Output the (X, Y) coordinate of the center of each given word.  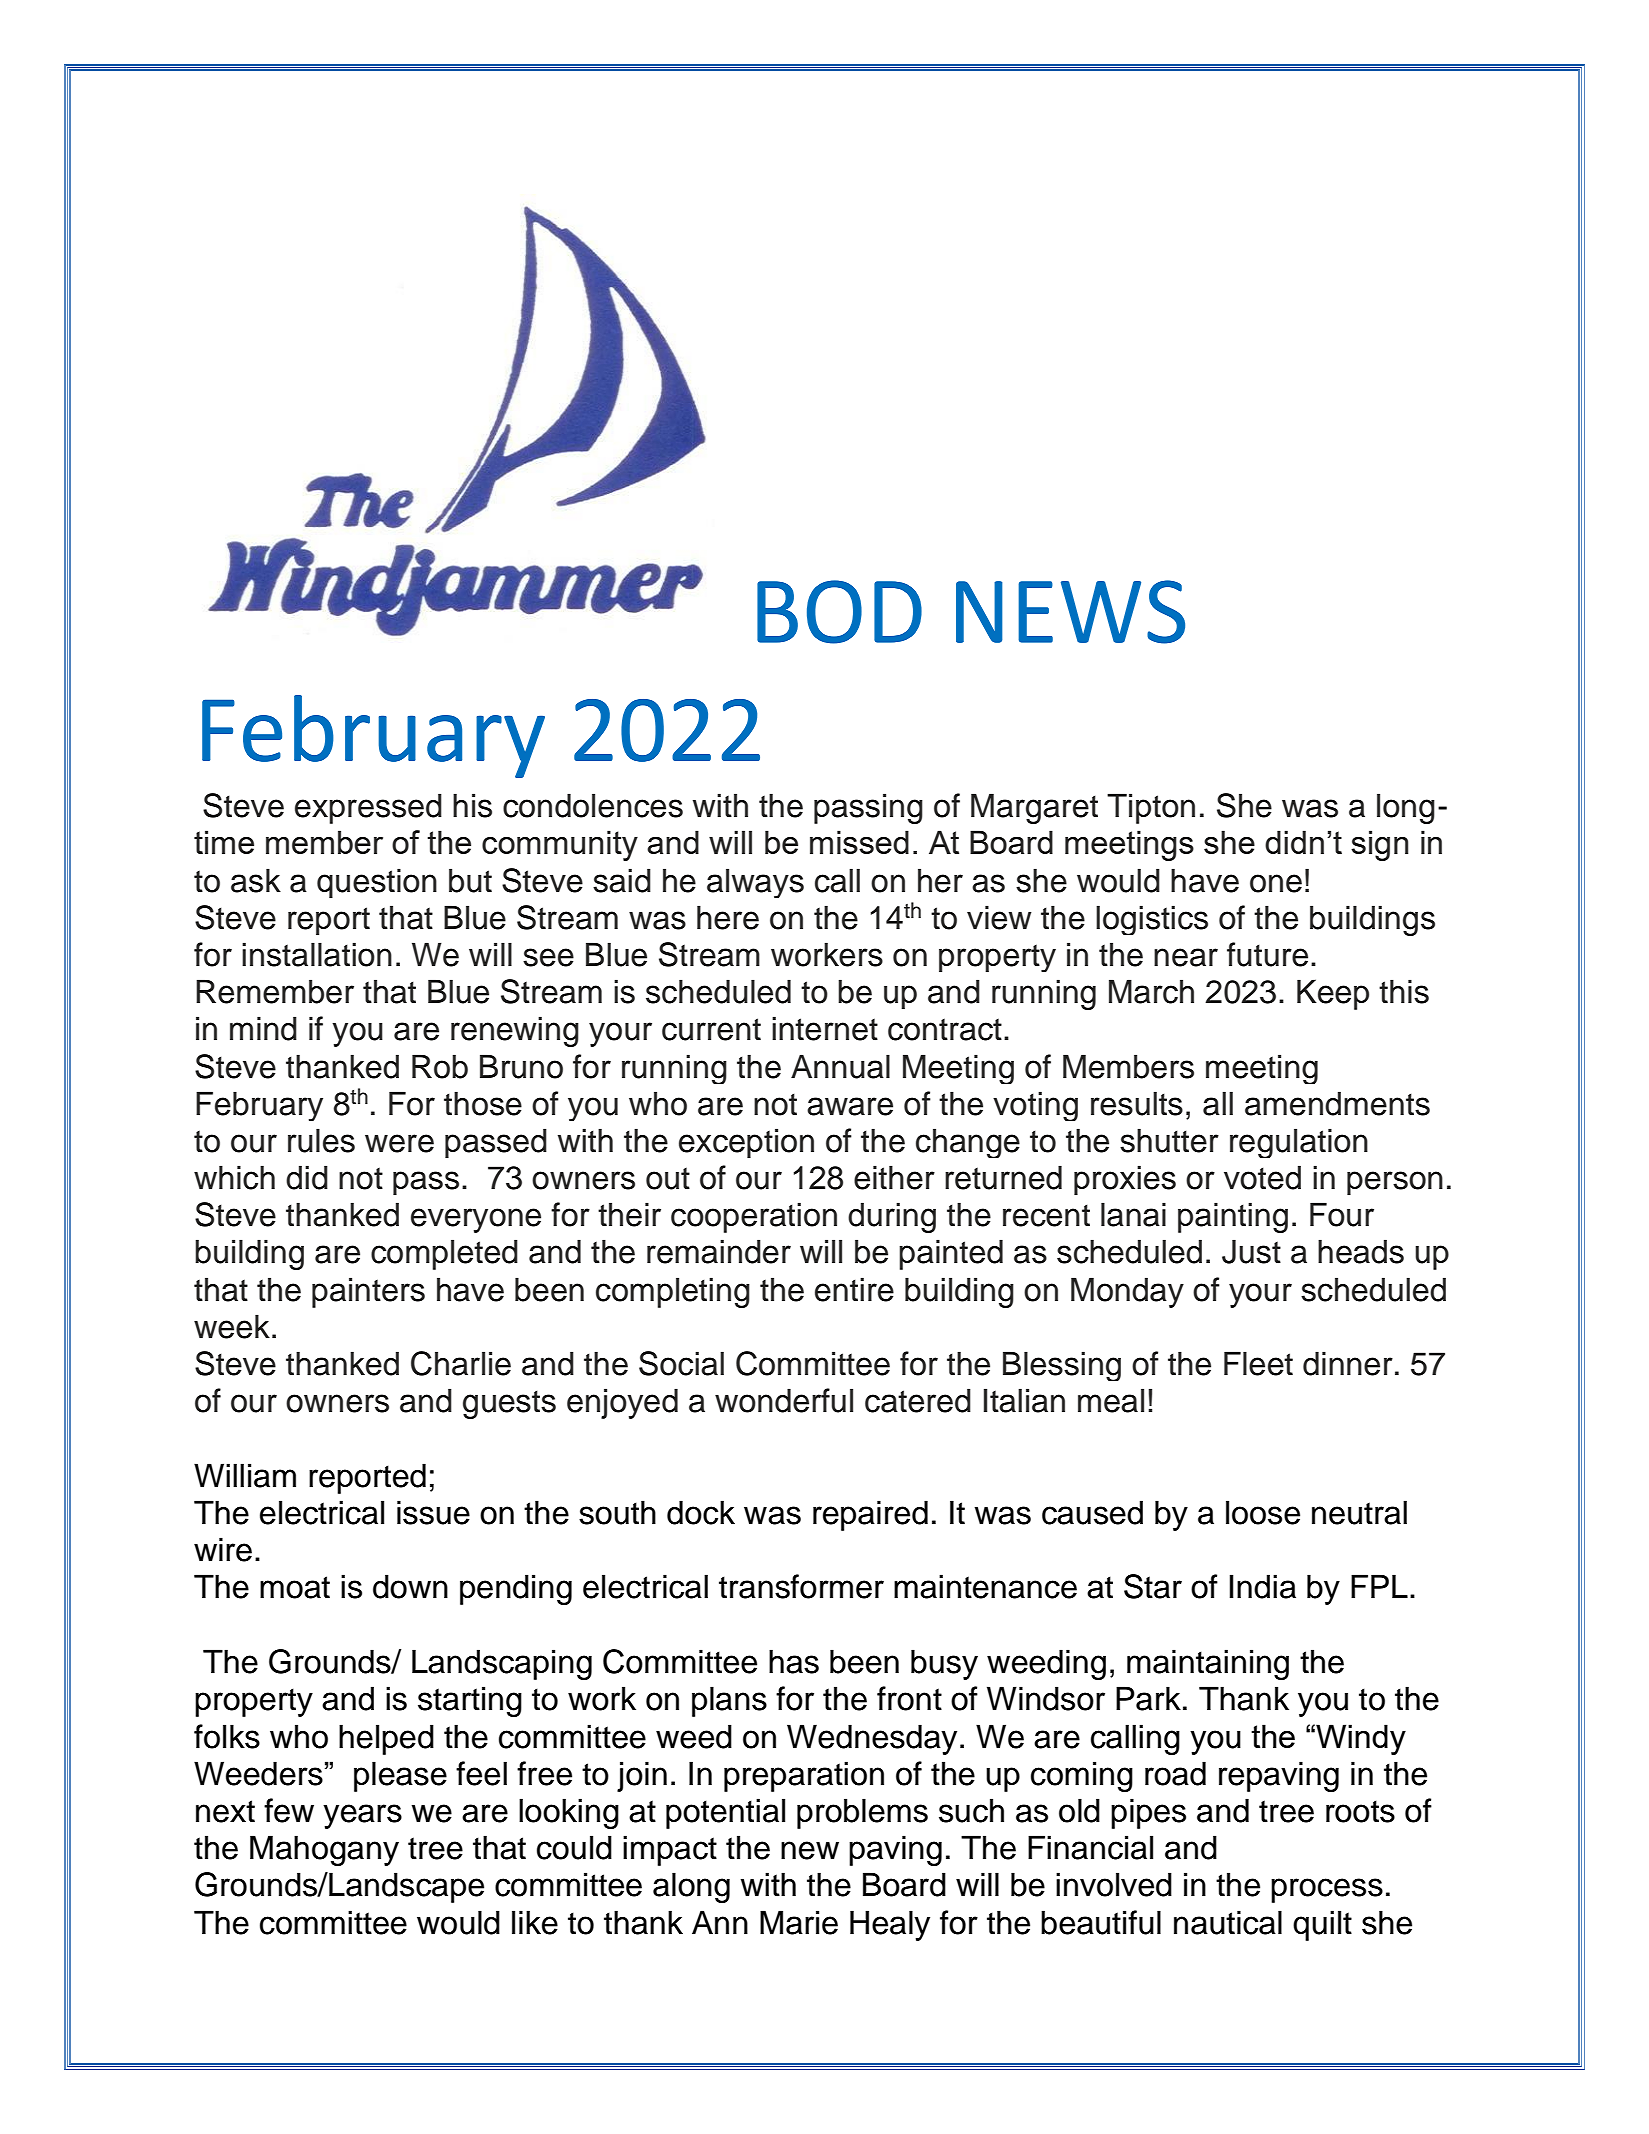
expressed (368, 808)
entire (854, 1289)
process (1327, 1890)
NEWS (1070, 612)
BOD (839, 612)
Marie (799, 1922)
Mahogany (324, 1850)
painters (368, 1292)
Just (1251, 1251)
